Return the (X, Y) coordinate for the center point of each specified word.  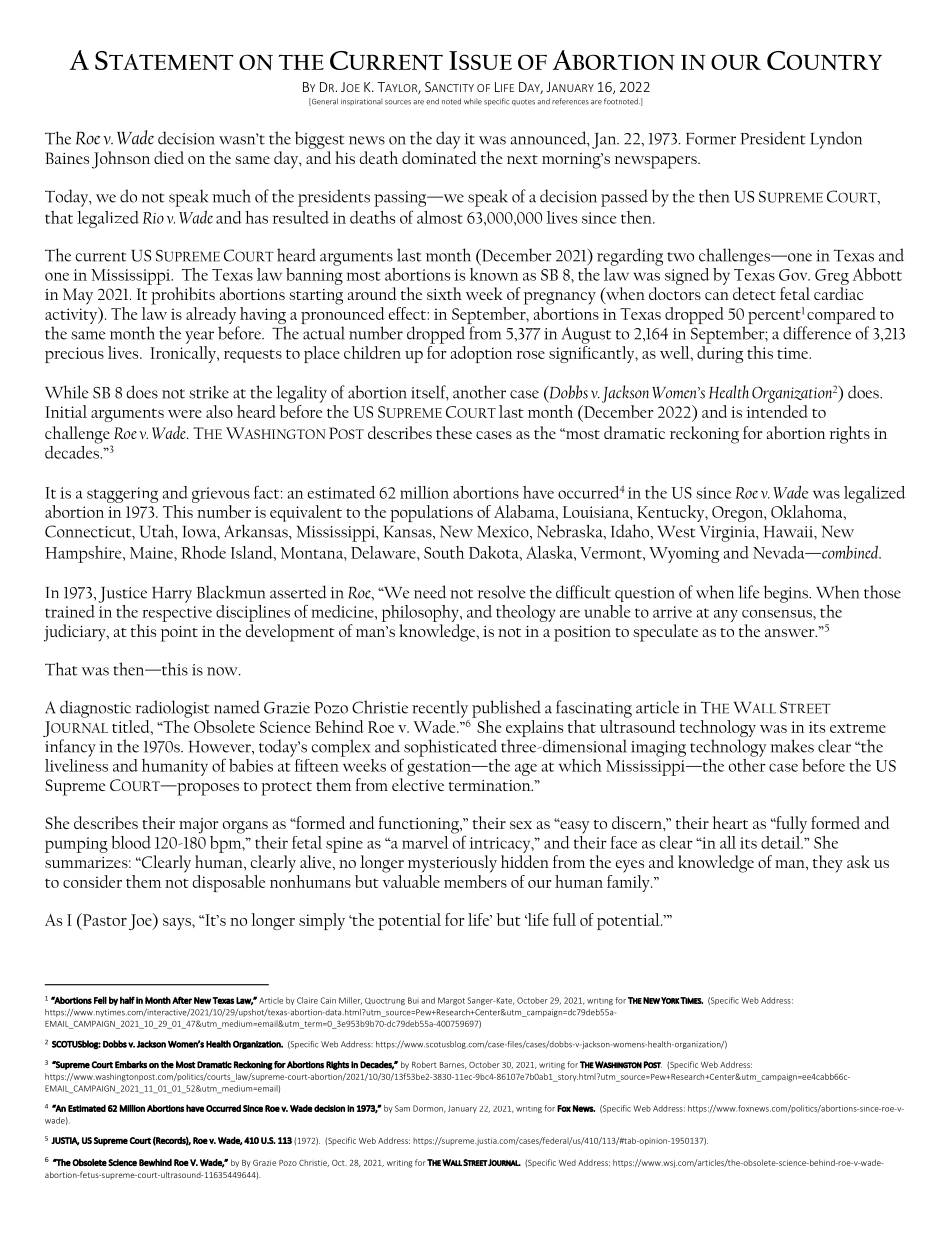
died (169, 157)
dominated (439, 157)
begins (787, 594)
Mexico (504, 533)
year (199, 337)
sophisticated (449, 749)
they (828, 864)
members (475, 881)
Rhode (203, 552)
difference (817, 333)
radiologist (172, 709)
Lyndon (836, 140)
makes (792, 746)
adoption (481, 354)
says (178, 924)
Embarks (131, 1065)
